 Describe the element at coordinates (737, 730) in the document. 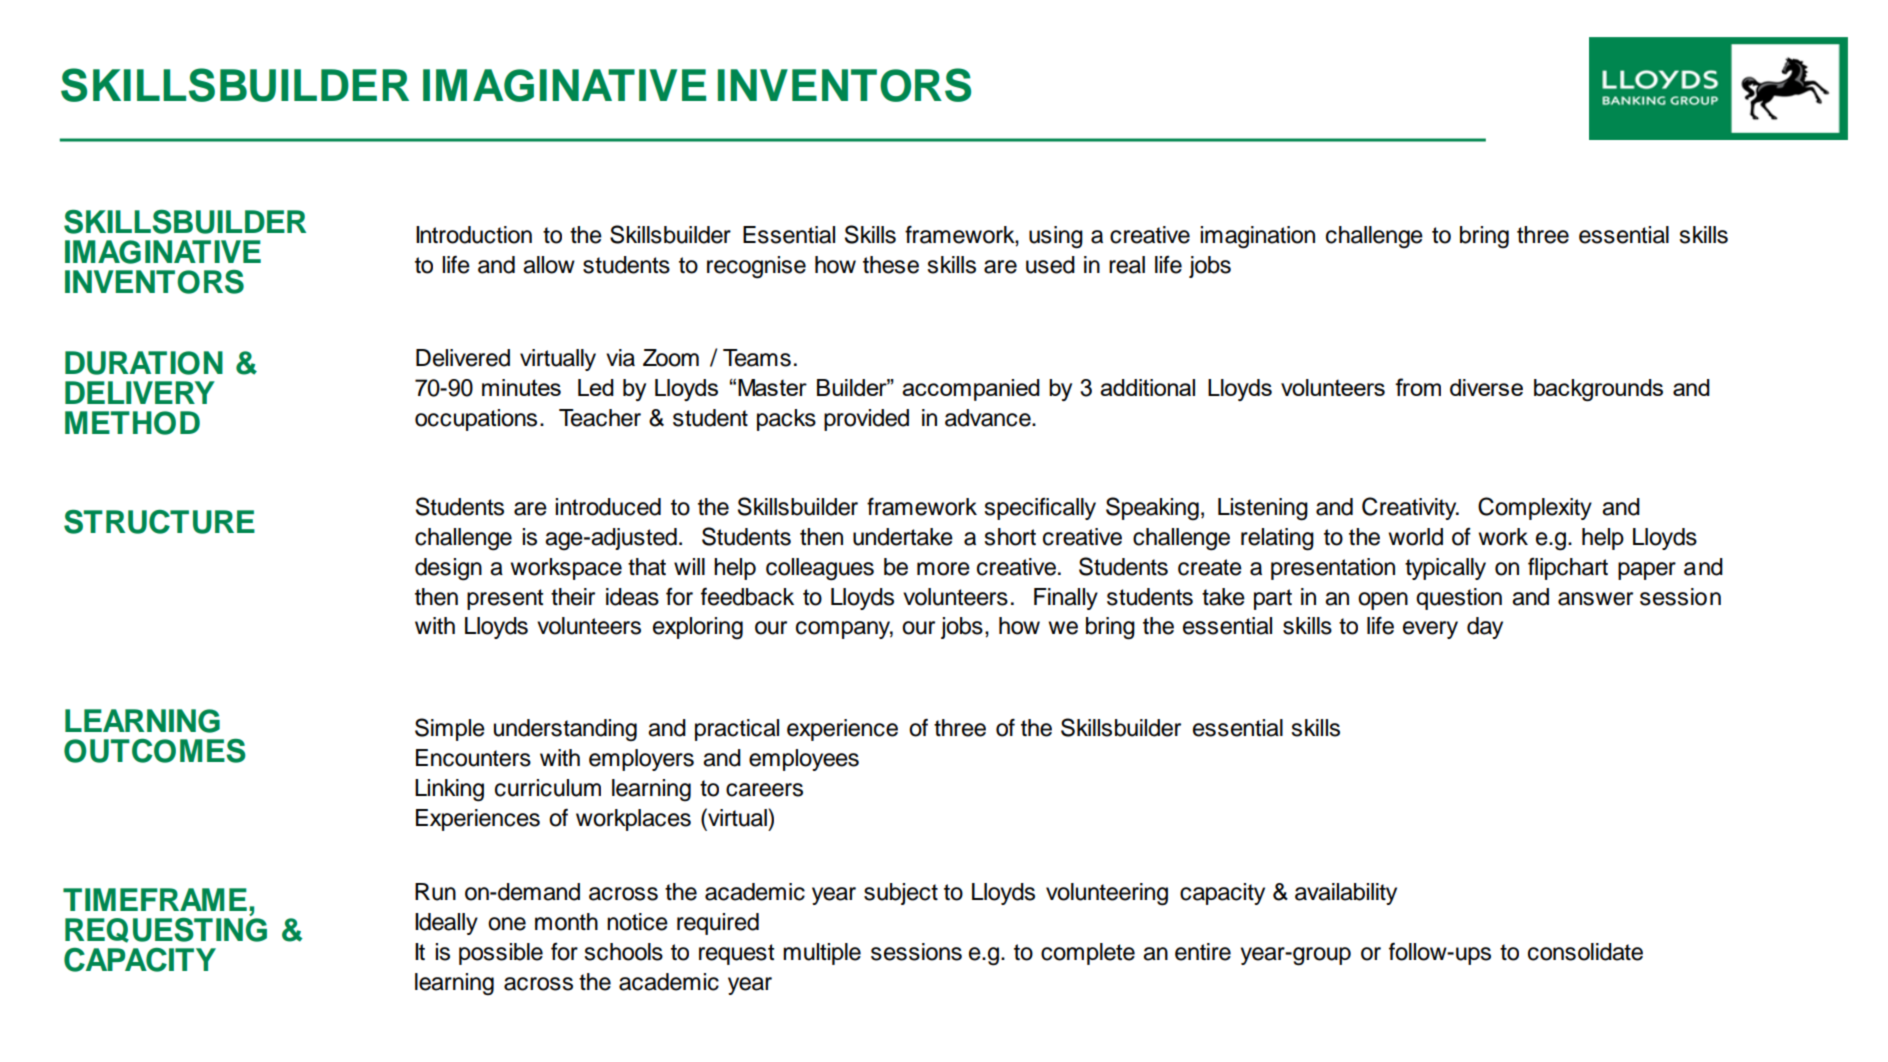

I see `practical` at that location.
